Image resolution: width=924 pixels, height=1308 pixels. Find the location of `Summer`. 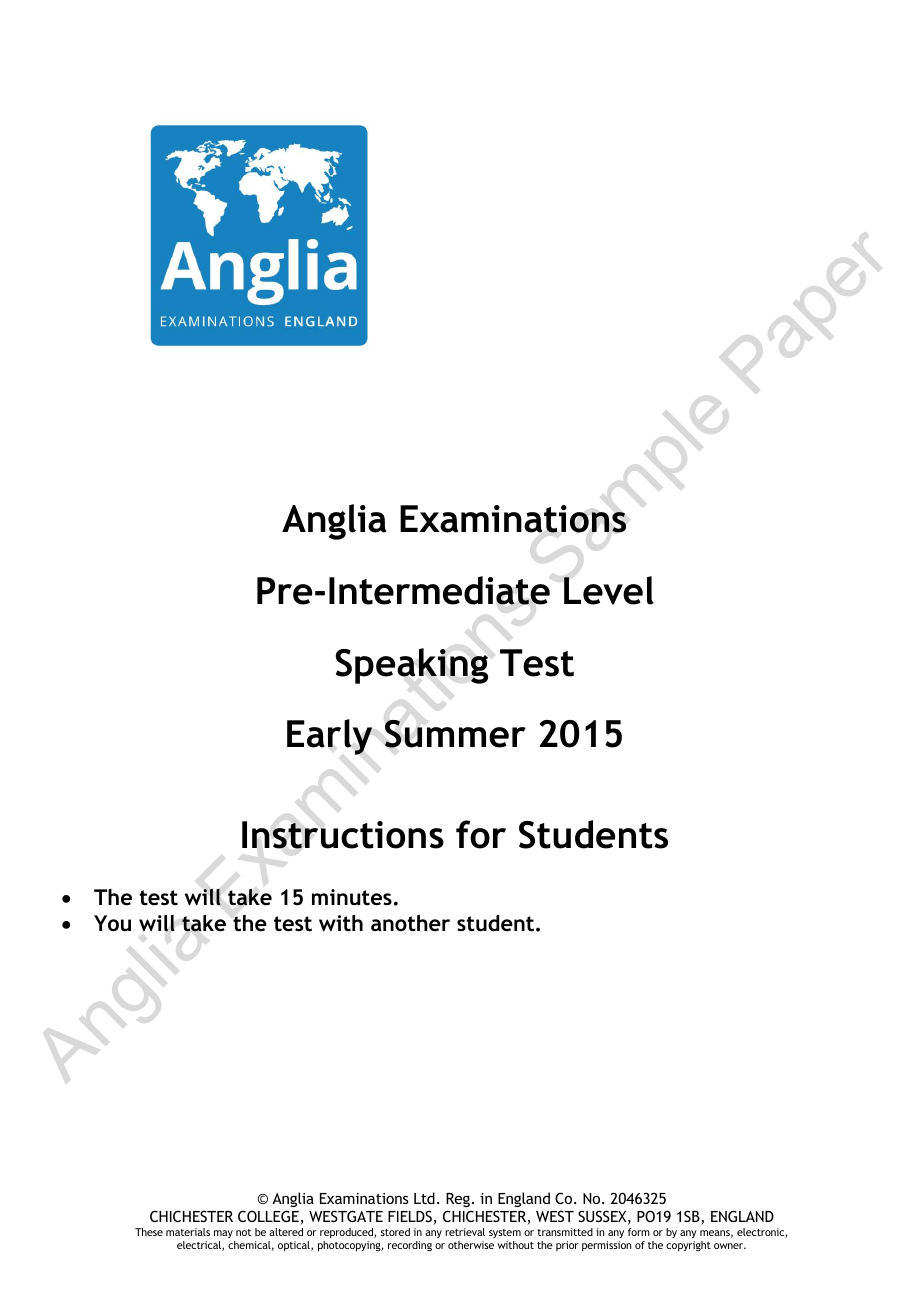

Summer is located at coordinates (455, 734).
